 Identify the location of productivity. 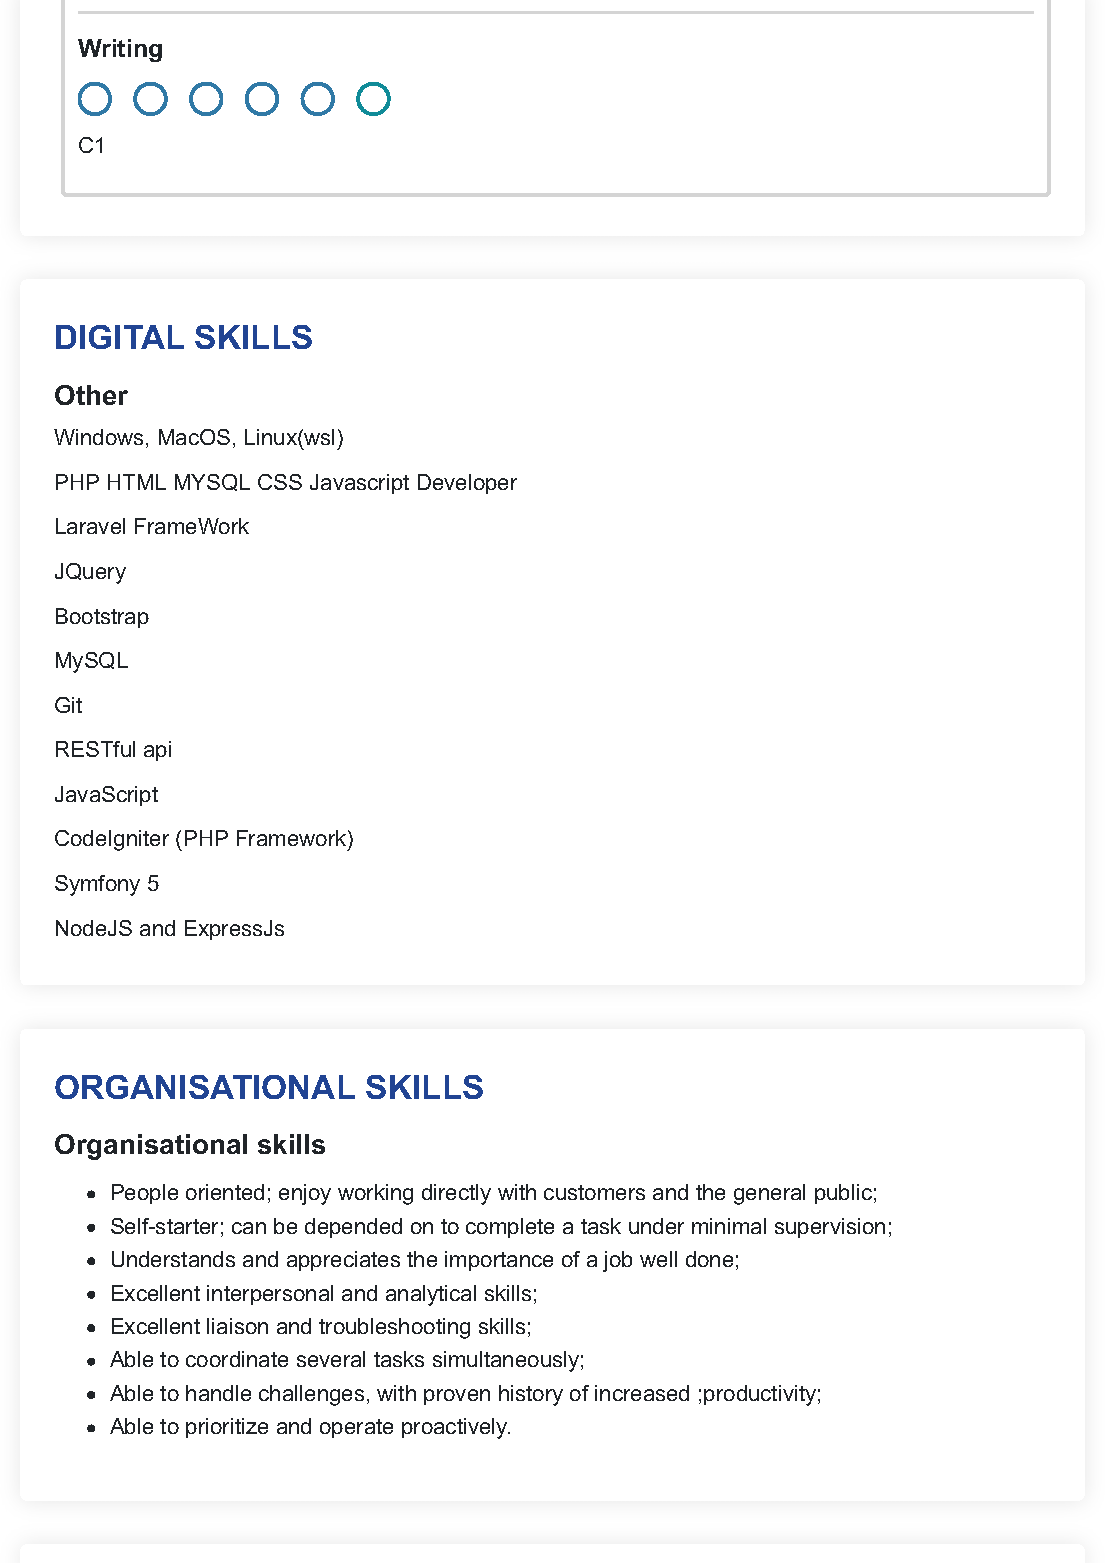
(760, 1395).
